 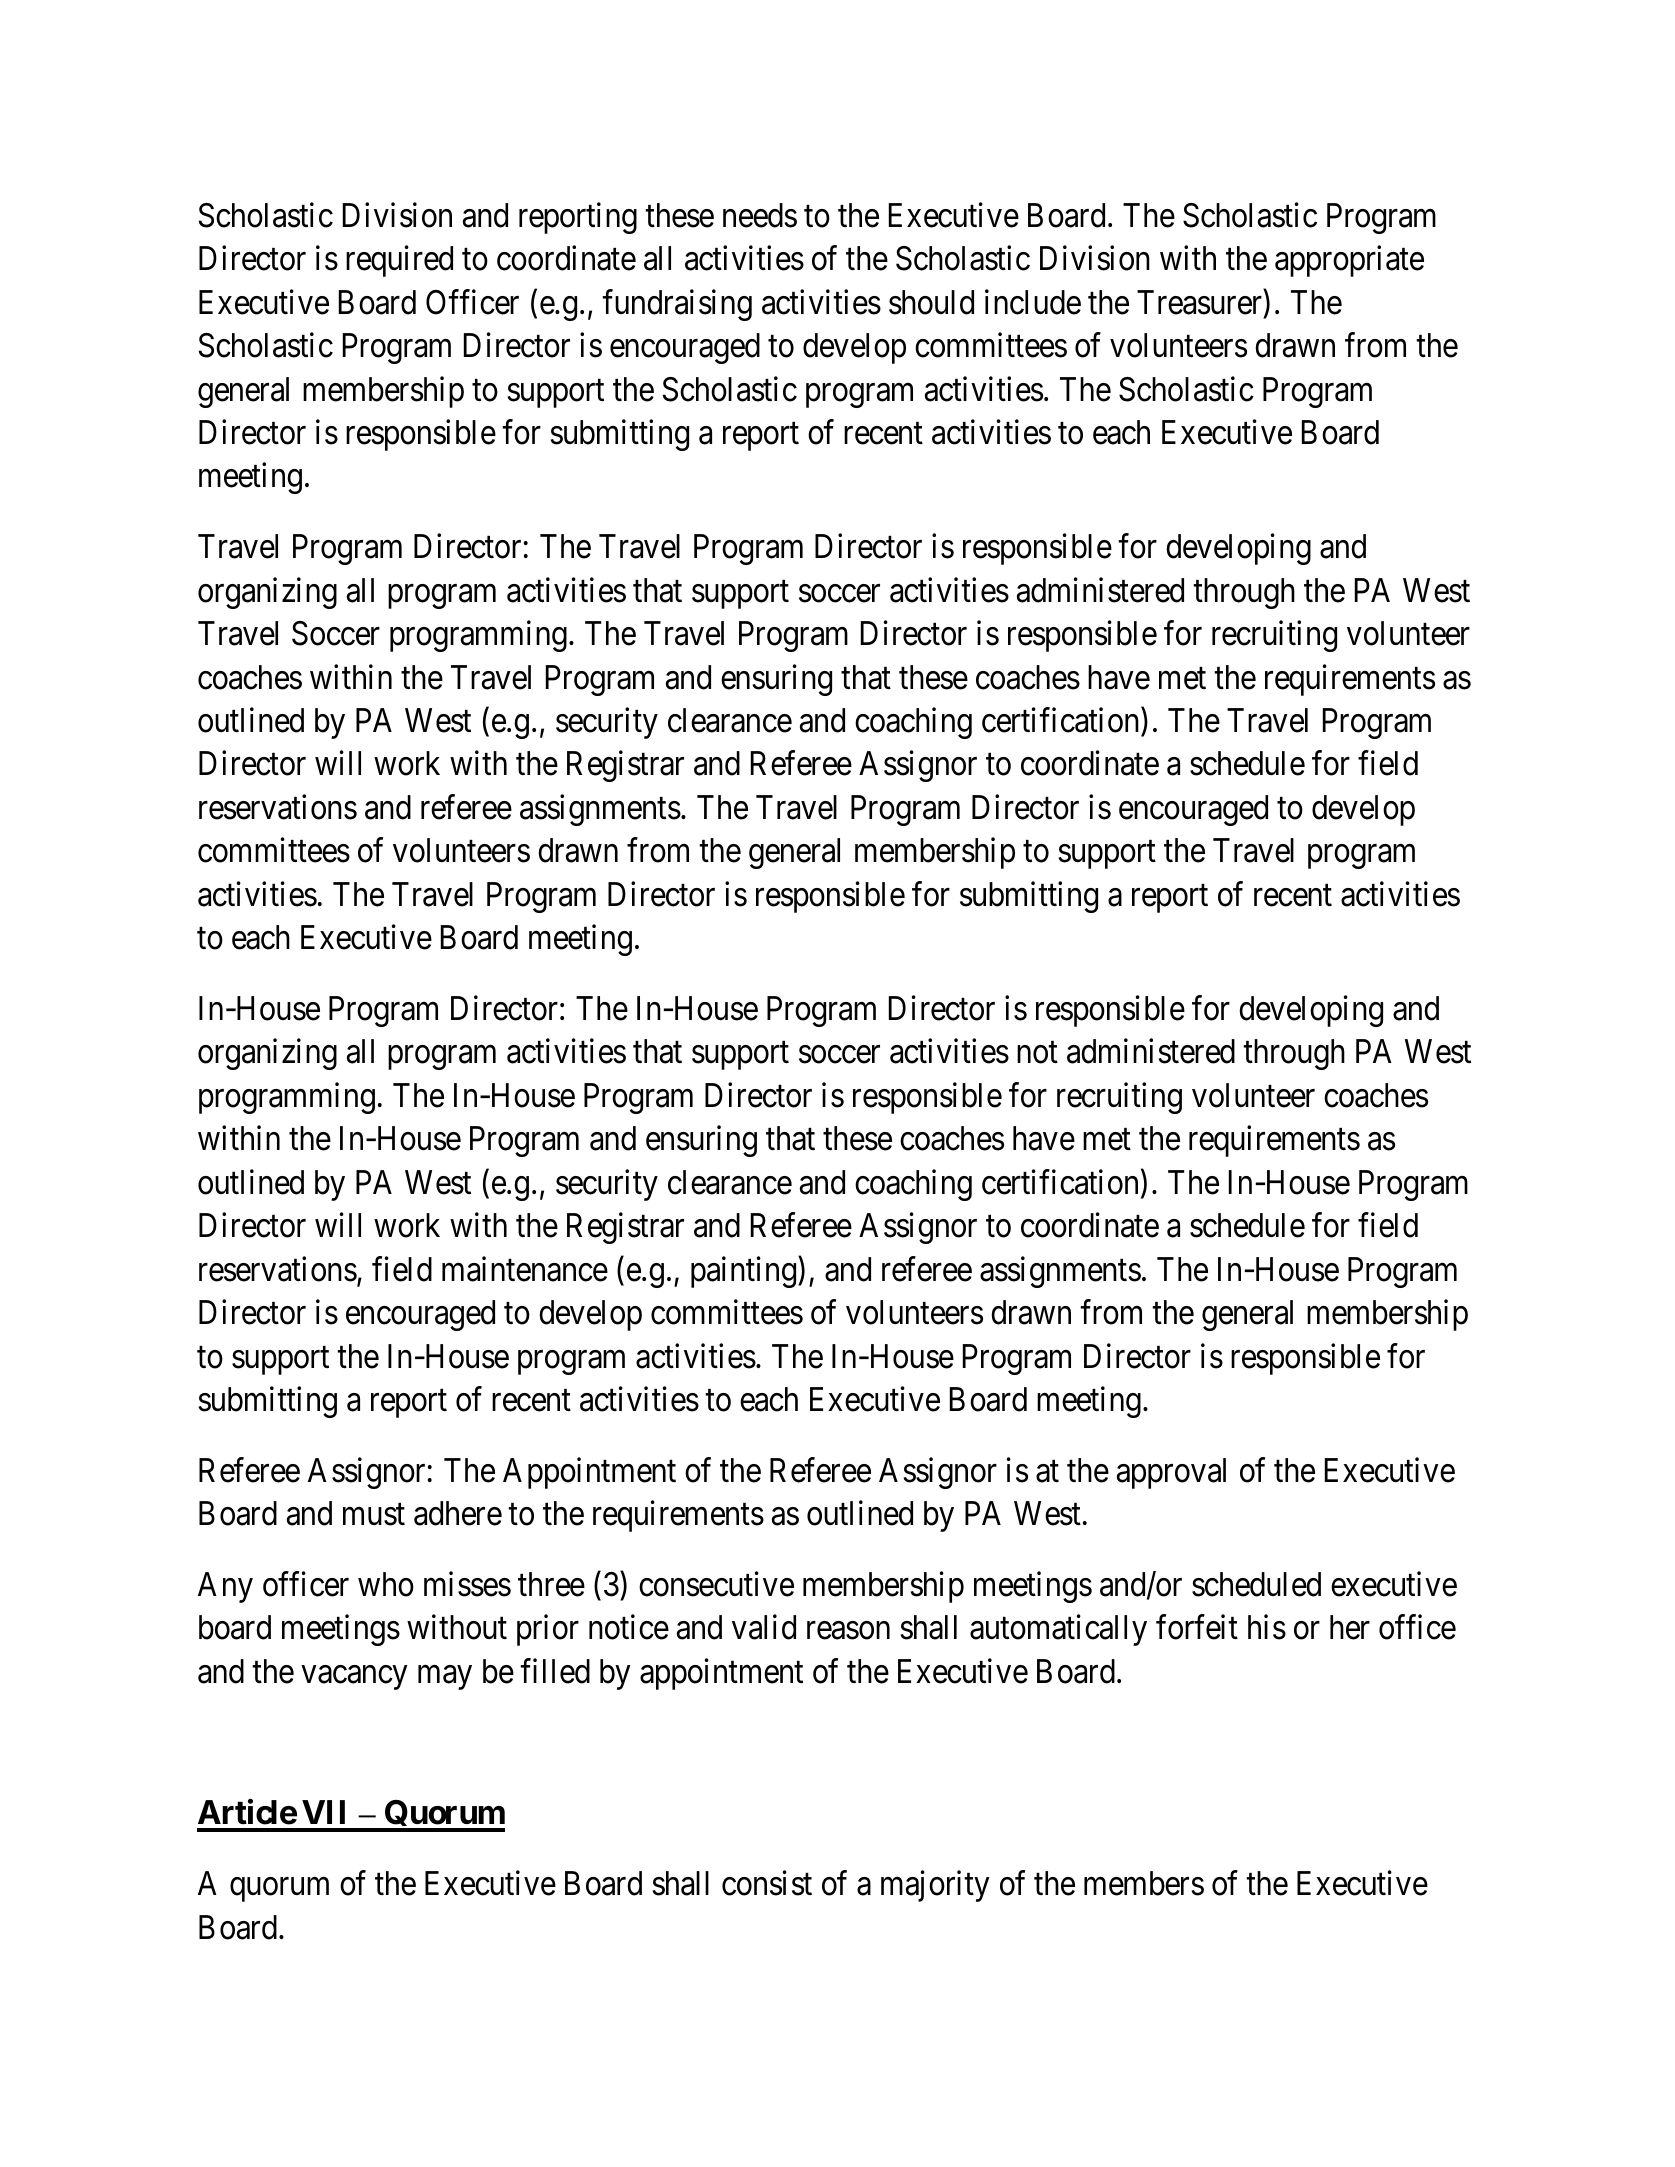 What do you see at coordinates (1033, 302) in the screenshot?
I see `include` at bounding box center [1033, 302].
